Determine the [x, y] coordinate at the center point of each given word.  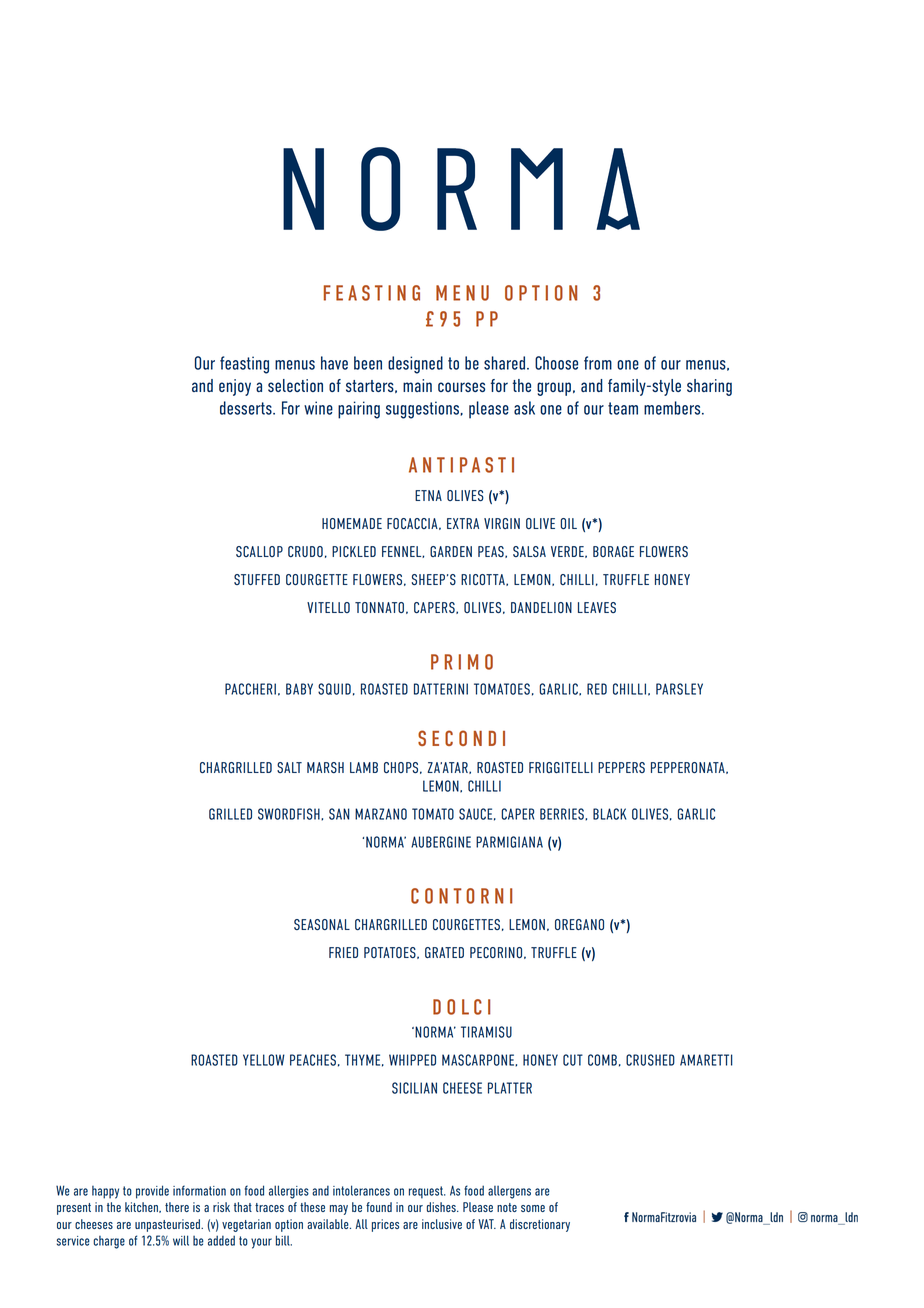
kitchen [142, 1207]
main [417, 385]
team [623, 408]
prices [385, 1225]
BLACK [609, 814]
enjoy [235, 387]
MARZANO [381, 814]
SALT [289, 767]
